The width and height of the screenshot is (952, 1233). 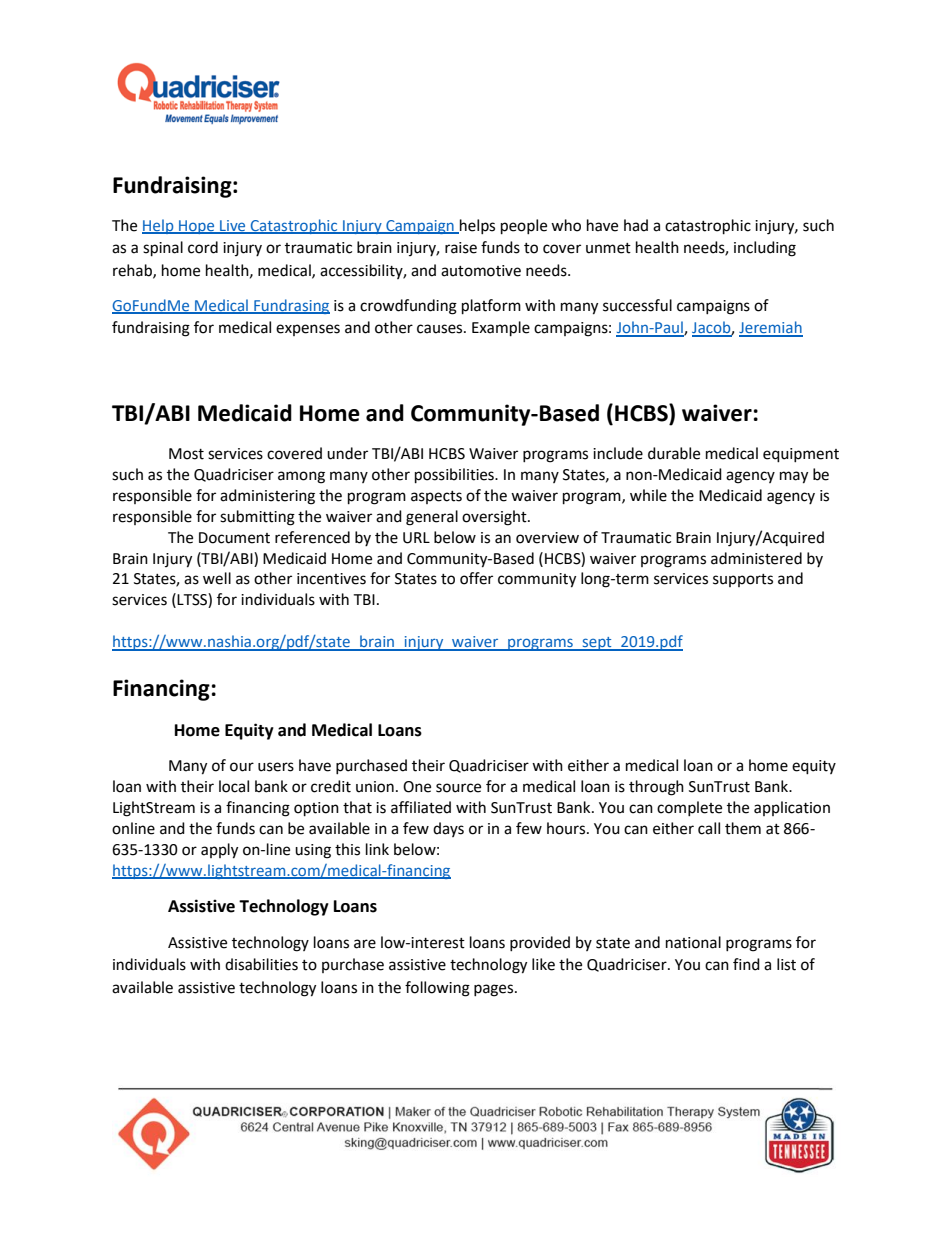 What do you see at coordinates (743, 580) in the screenshot?
I see `supports` at bounding box center [743, 580].
